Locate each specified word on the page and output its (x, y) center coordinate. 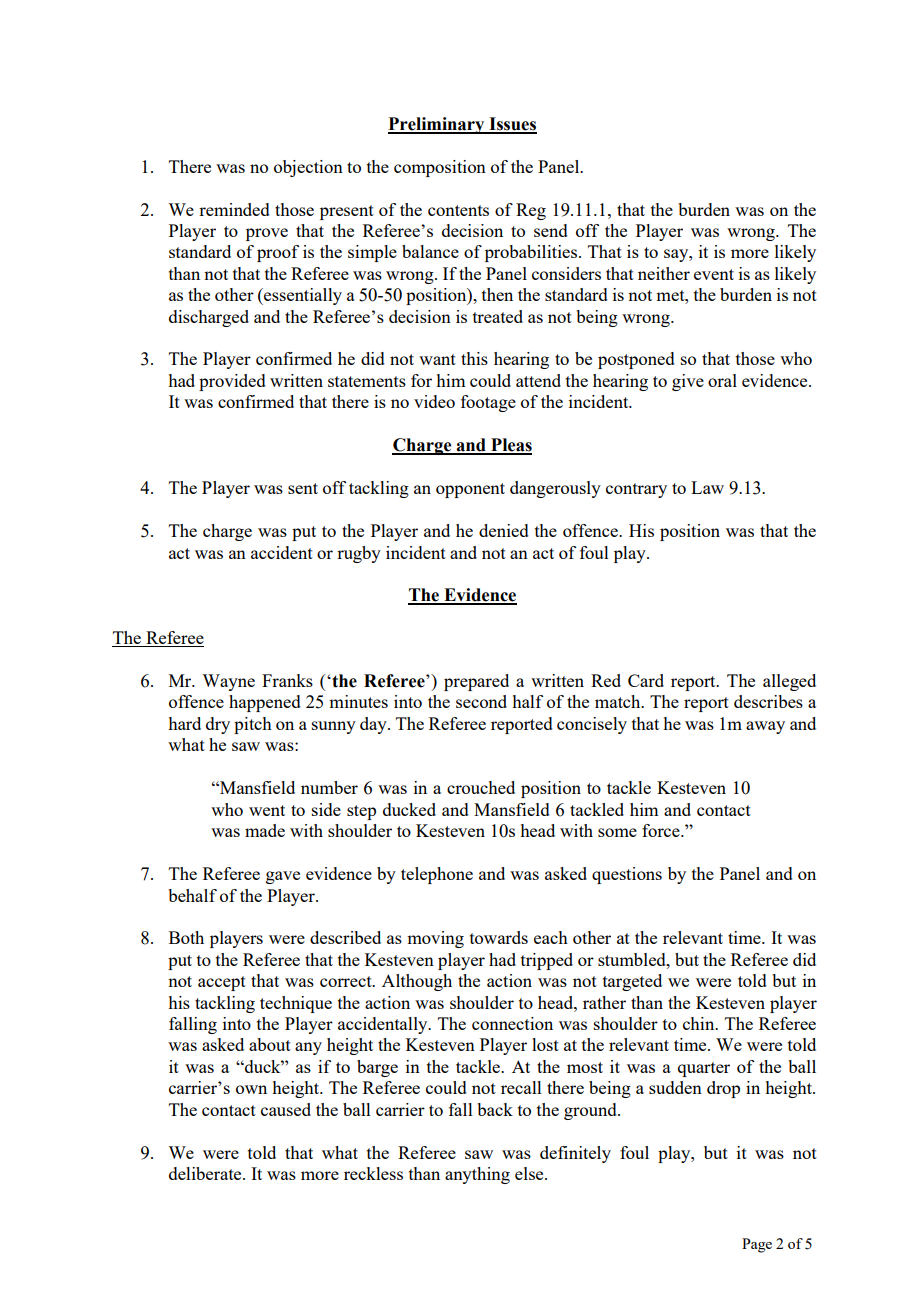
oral (722, 380)
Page (757, 1245)
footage (488, 403)
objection (308, 168)
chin (700, 1023)
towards (499, 937)
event (714, 274)
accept (222, 983)
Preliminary (437, 125)
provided (232, 382)
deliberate (206, 1173)
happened (265, 703)
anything (477, 1175)
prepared (476, 682)
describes (768, 701)
